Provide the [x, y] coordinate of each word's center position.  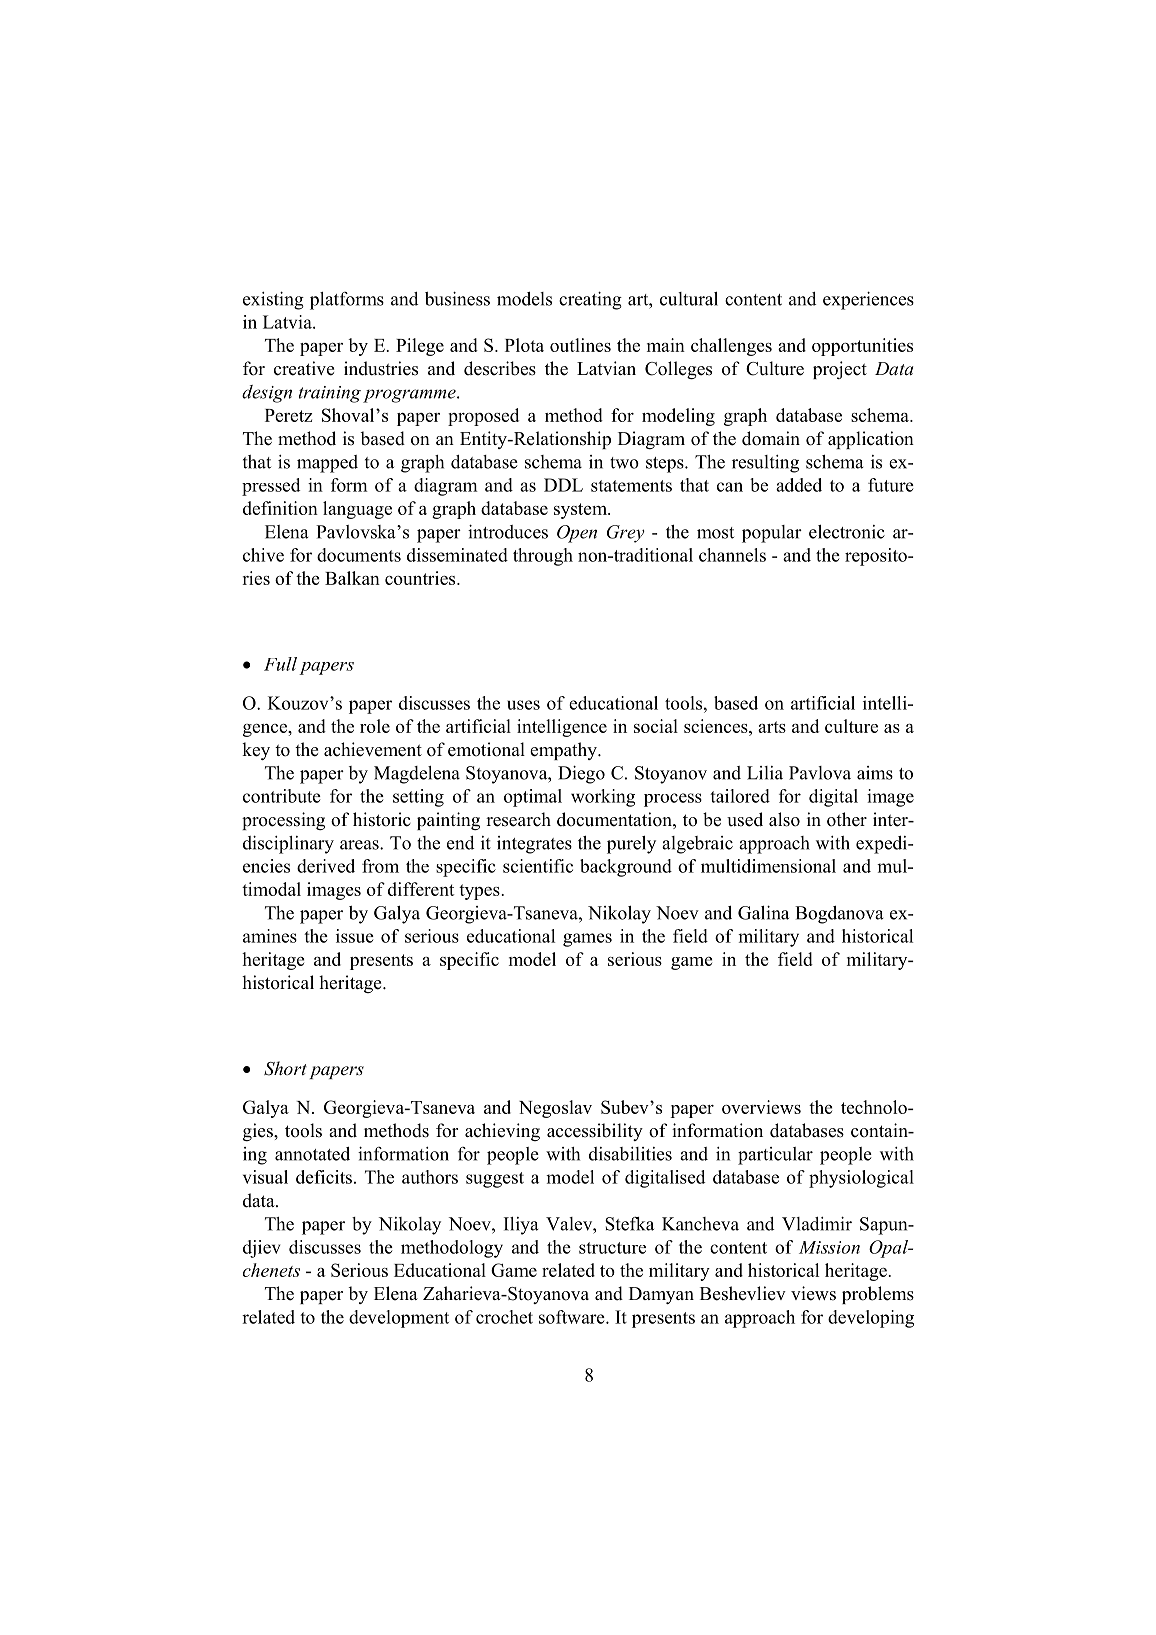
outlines [580, 345]
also [784, 819]
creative [304, 368]
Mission [829, 1247]
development [399, 1319]
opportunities [862, 347]
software [573, 1317]
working [603, 798]
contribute [282, 796]
